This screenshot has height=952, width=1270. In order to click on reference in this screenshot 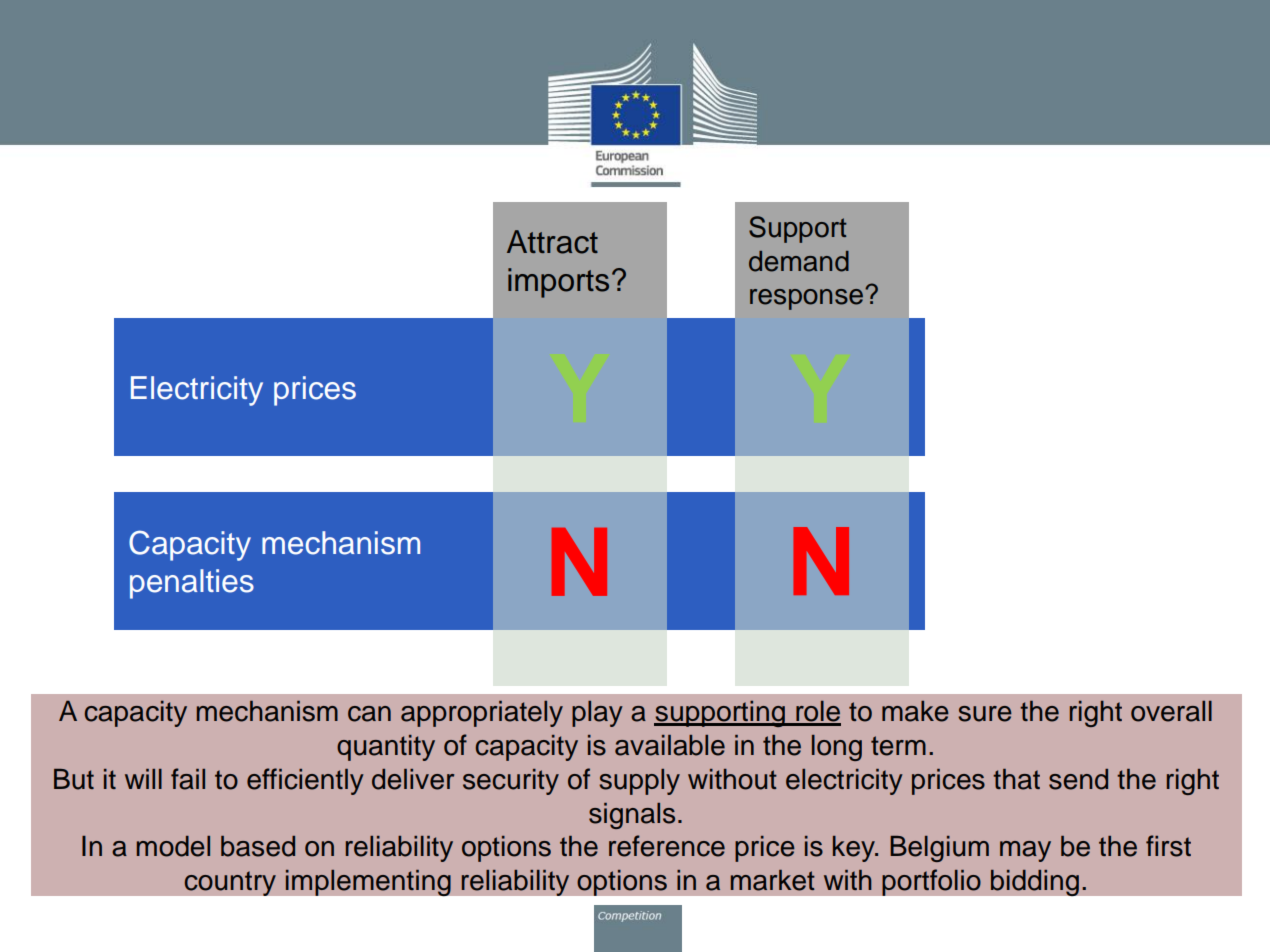, I will do `click(667, 846)`.
